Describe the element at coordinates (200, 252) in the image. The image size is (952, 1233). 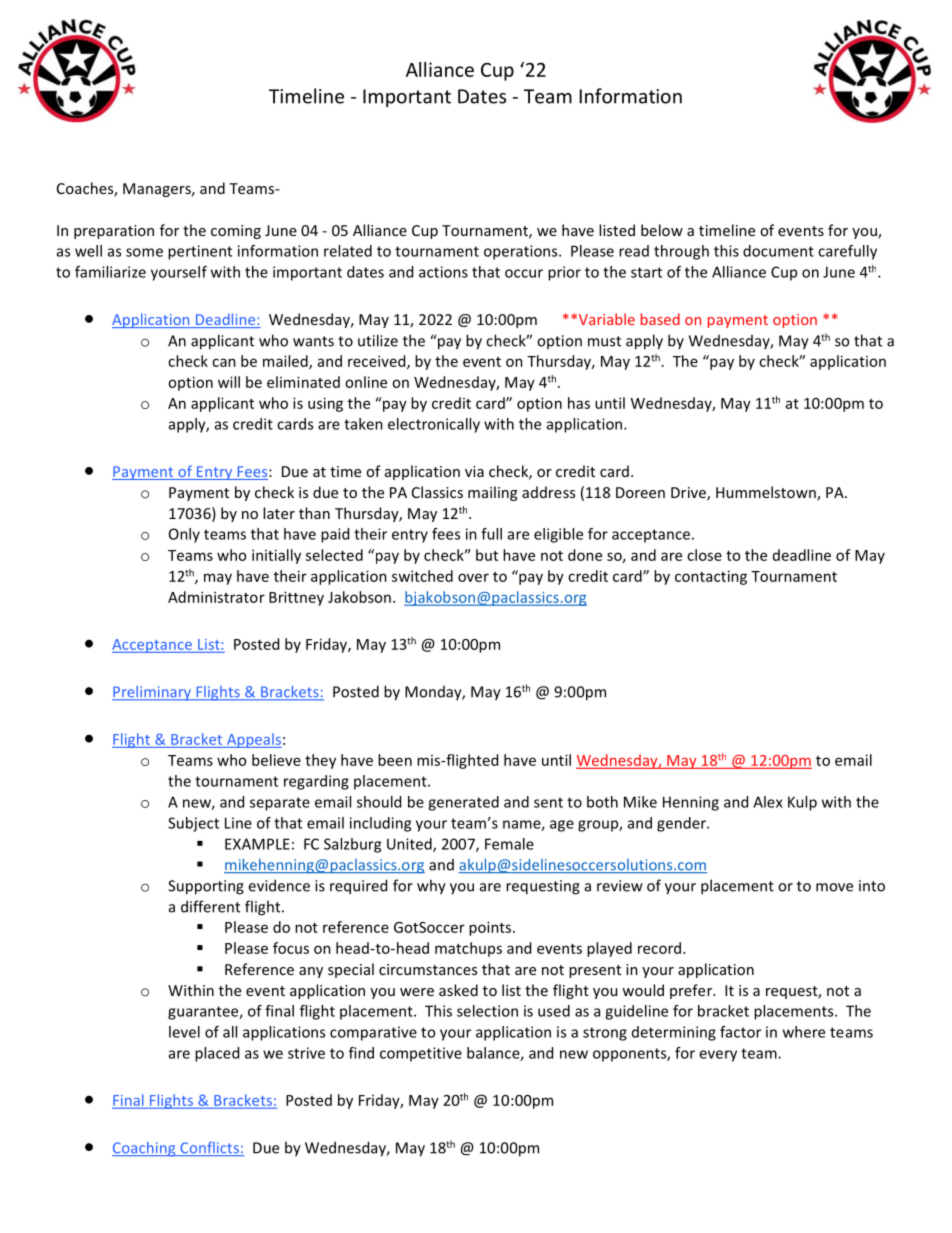
I see `pertinent` at that location.
